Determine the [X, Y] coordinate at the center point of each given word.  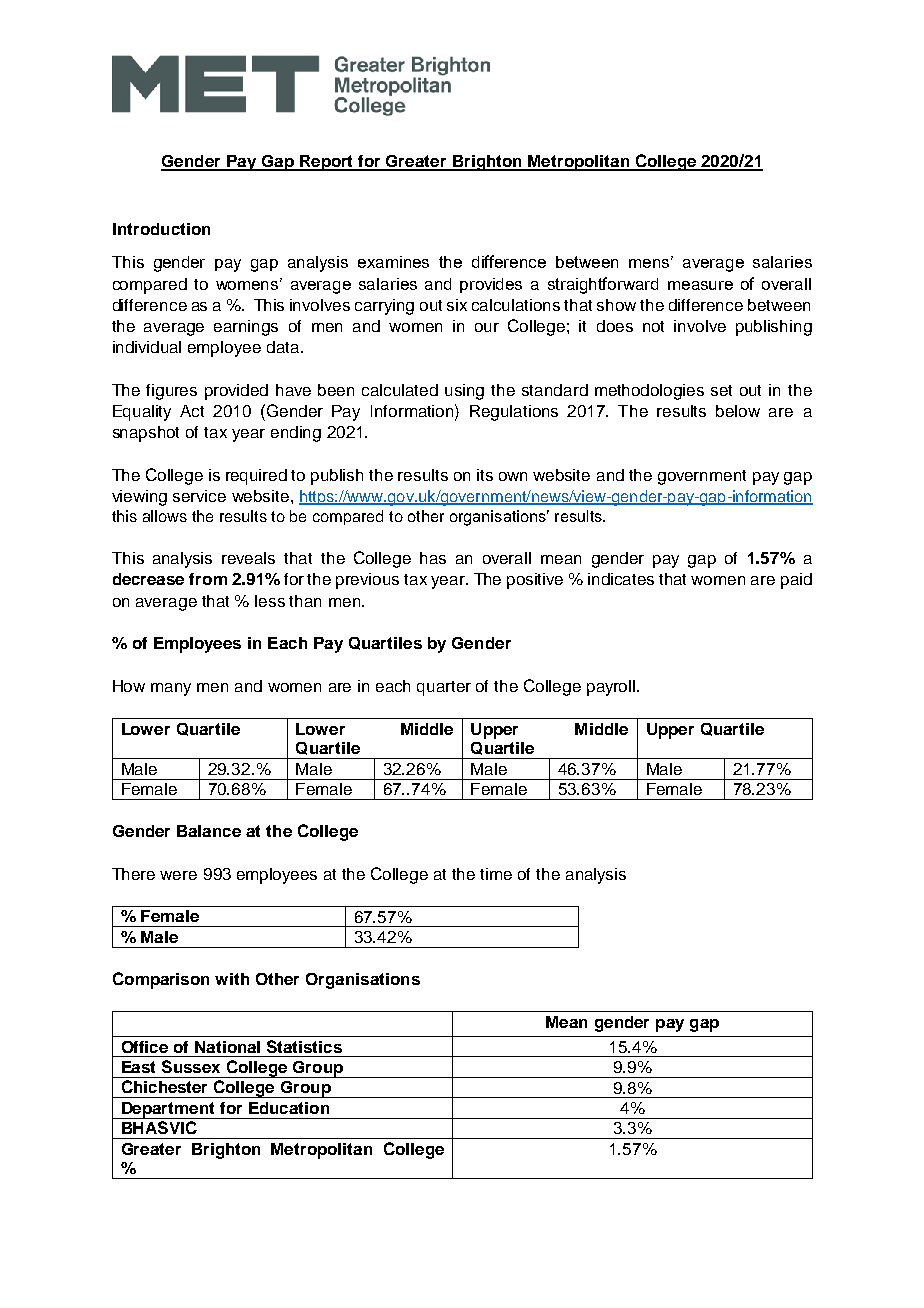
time [496, 874]
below [738, 411]
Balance [209, 831]
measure [700, 285]
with [232, 979]
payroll [612, 688]
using [464, 392]
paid [796, 581]
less [270, 601]
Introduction [161, 229]
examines [393, 262]
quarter [444, 688]
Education [289, 1108]
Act [192, 411]
